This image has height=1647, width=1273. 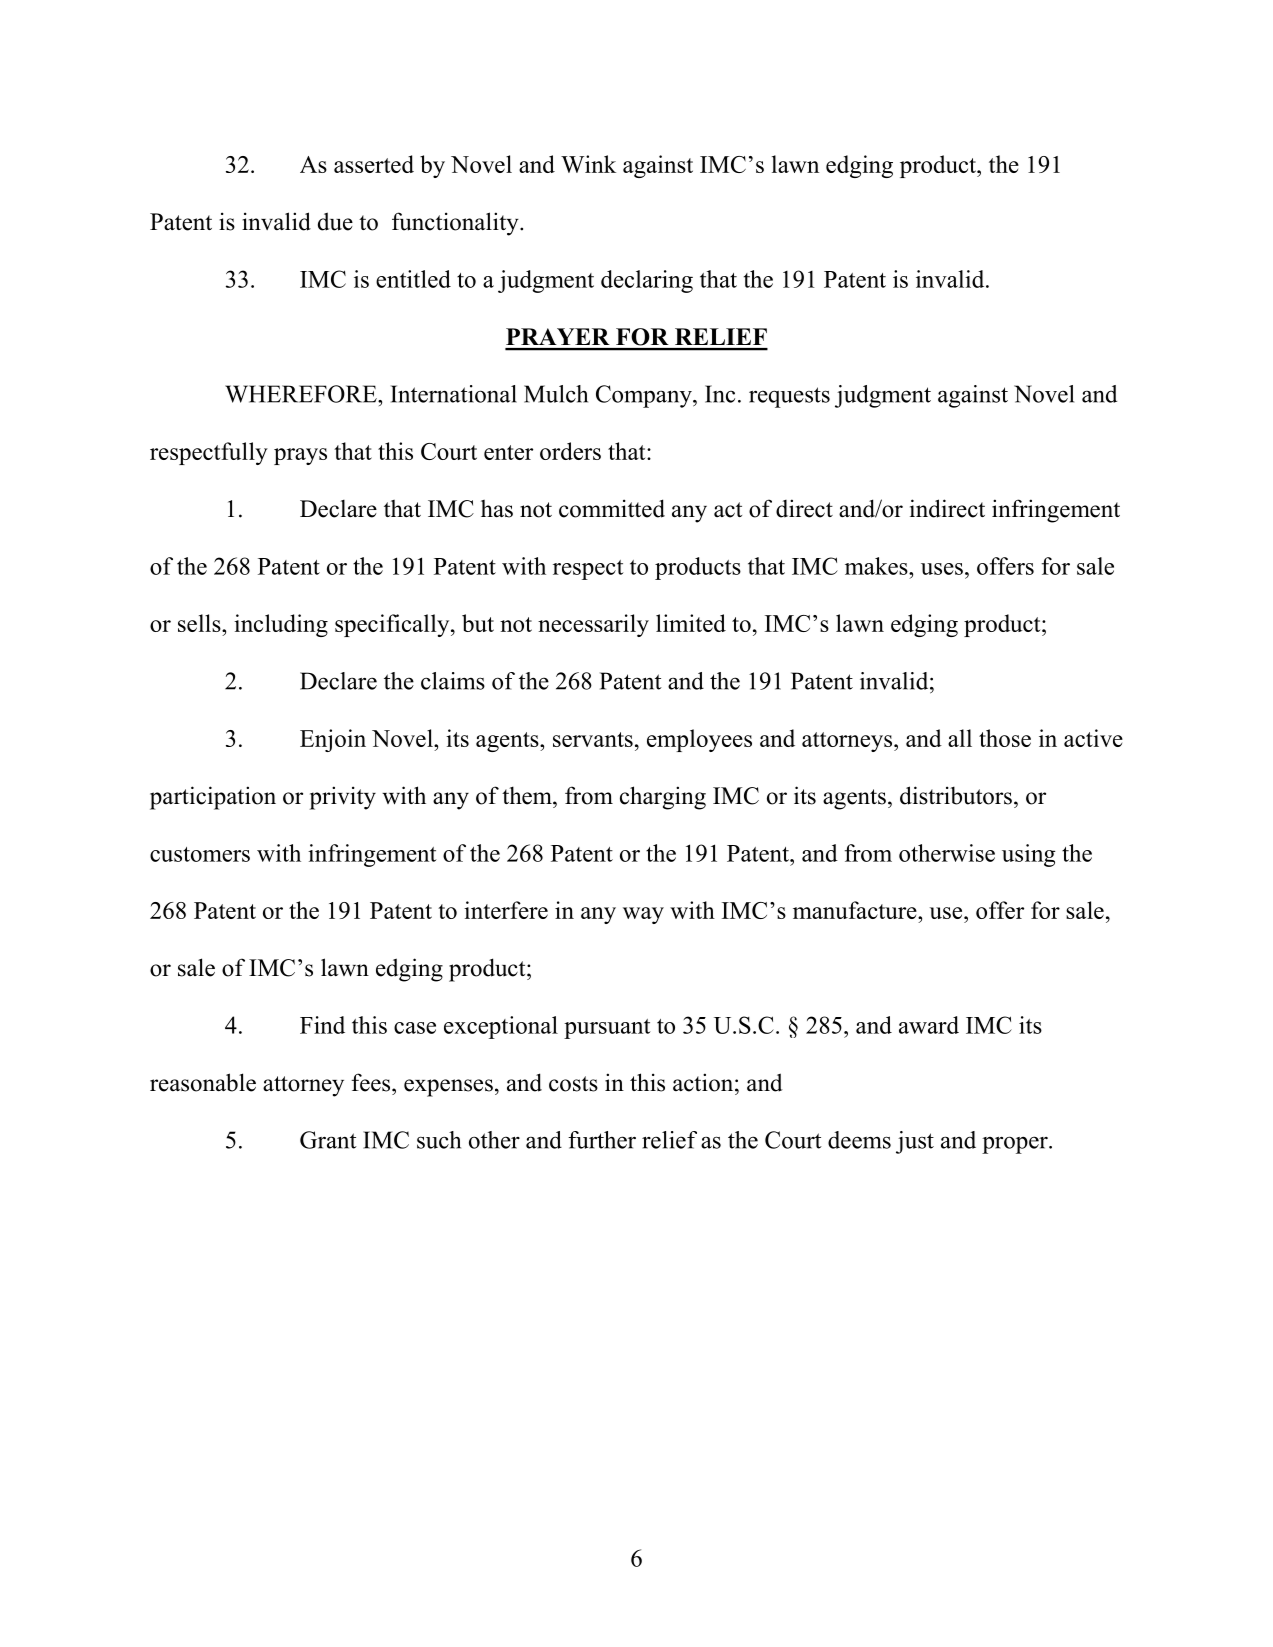 What do you see at coordinates (588, 164) in the image?
I see `Wink` at bounding box center [588, 164].
